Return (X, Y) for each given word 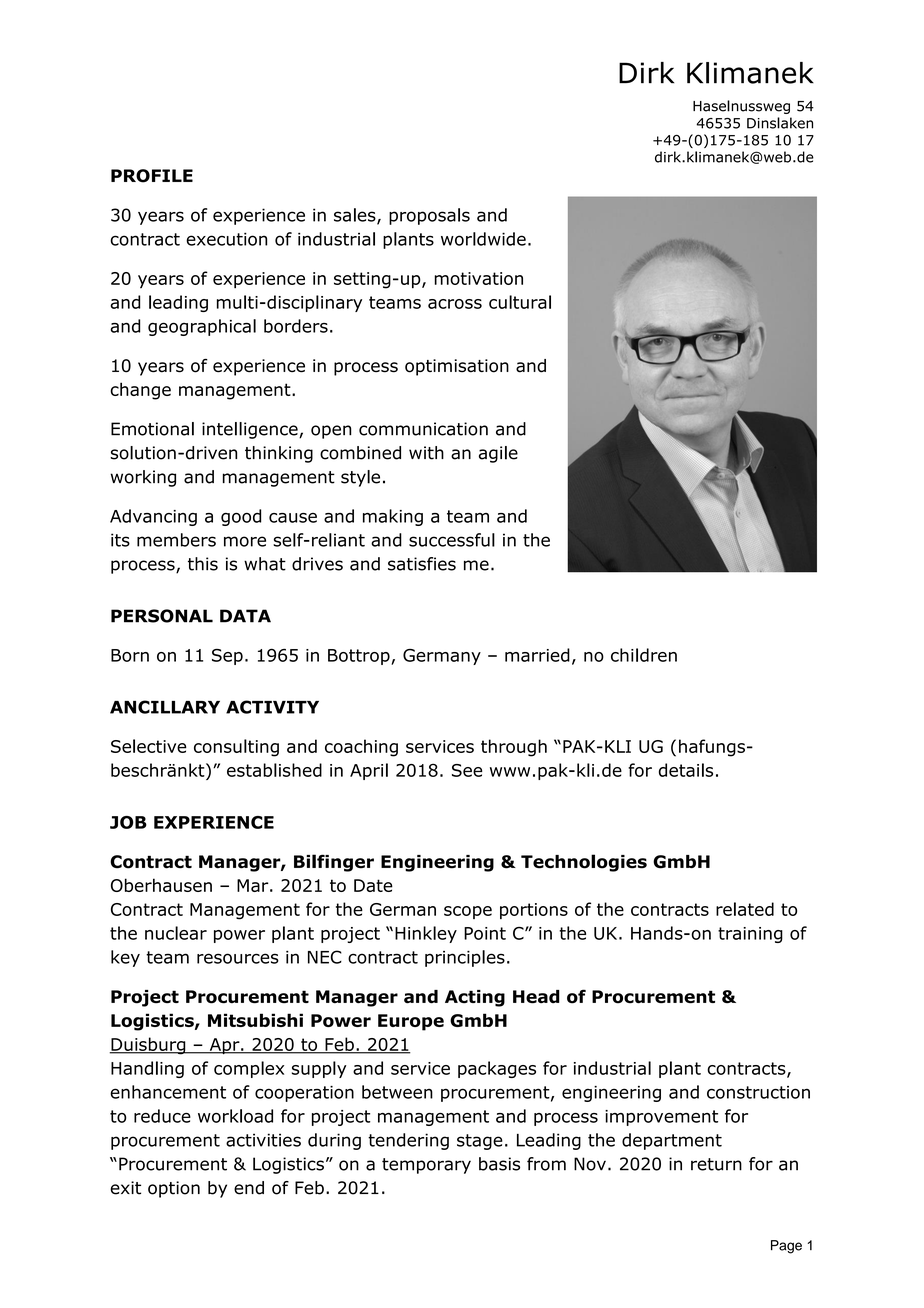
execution (226, 239)
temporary (426, 1166)
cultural (520, 302)
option (174, 1189)
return (716, 1164)
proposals (429, 216)
